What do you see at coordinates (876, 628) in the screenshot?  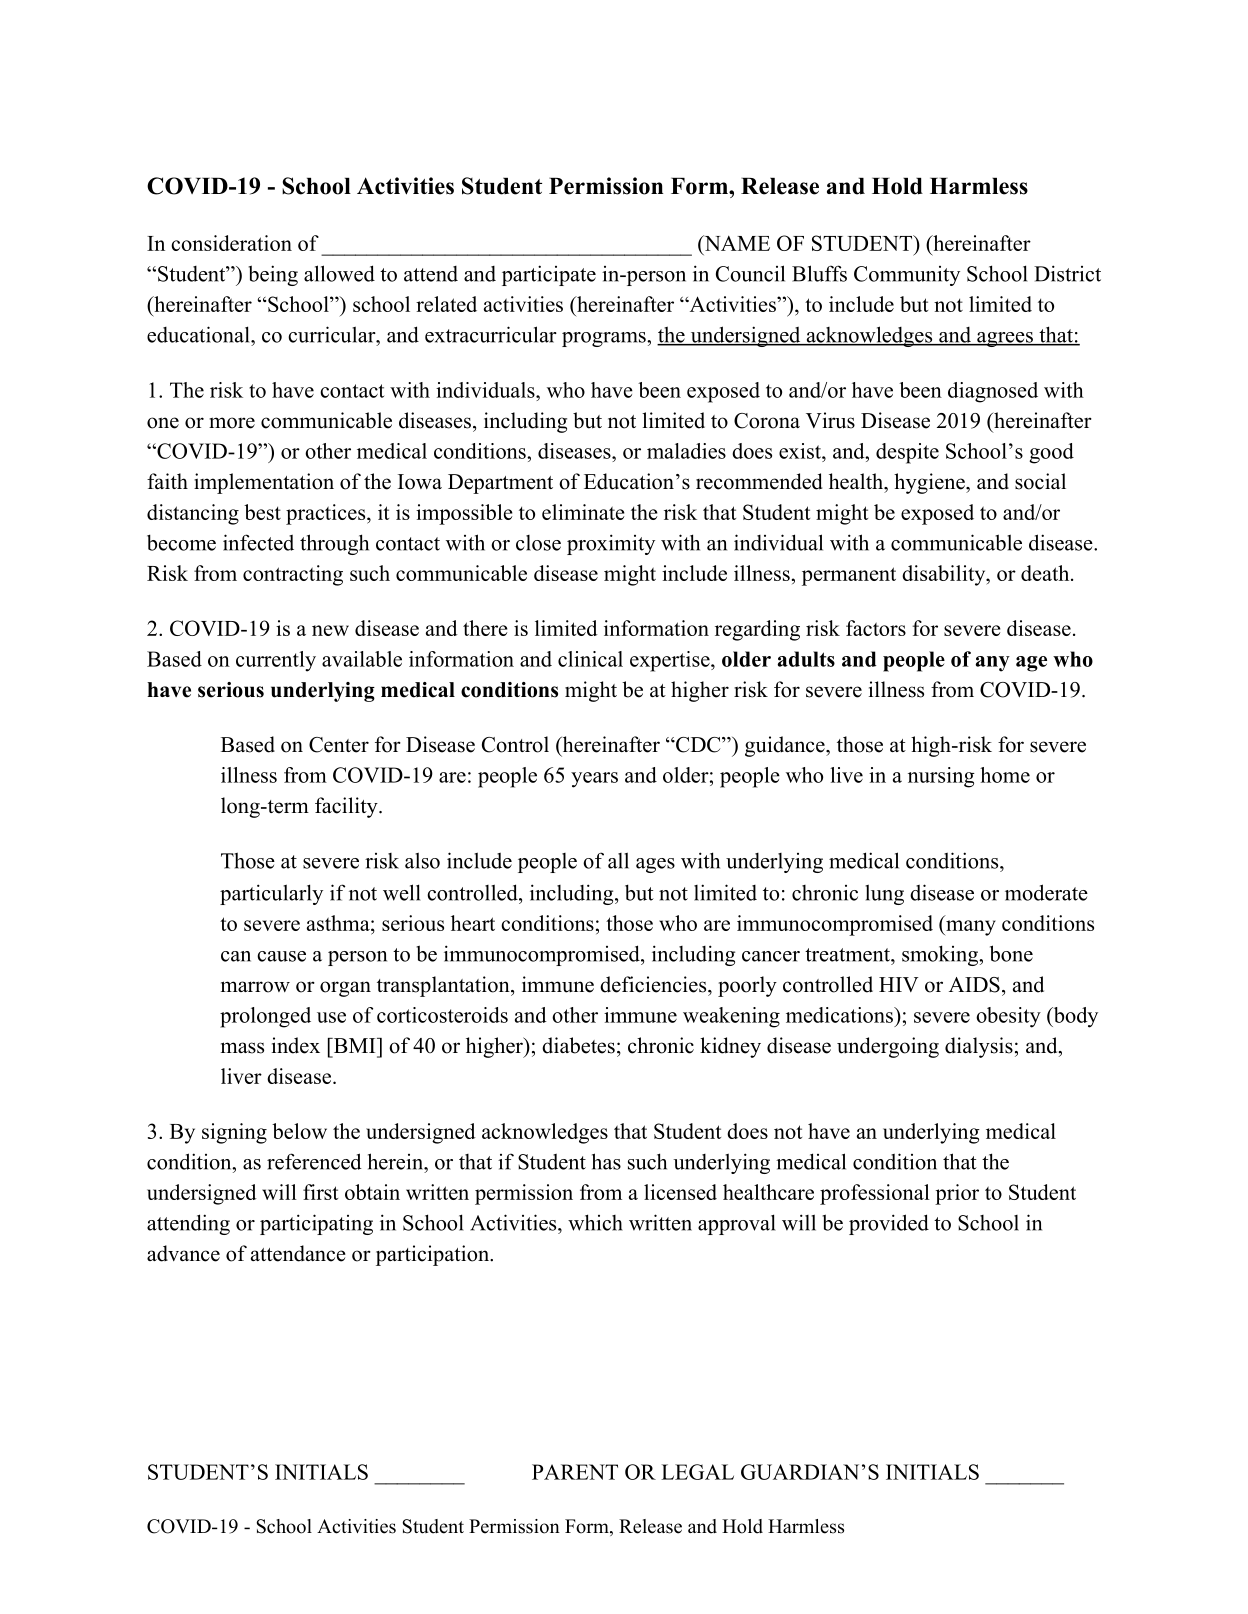 I see `factors` at bounding box center [876, 628].
